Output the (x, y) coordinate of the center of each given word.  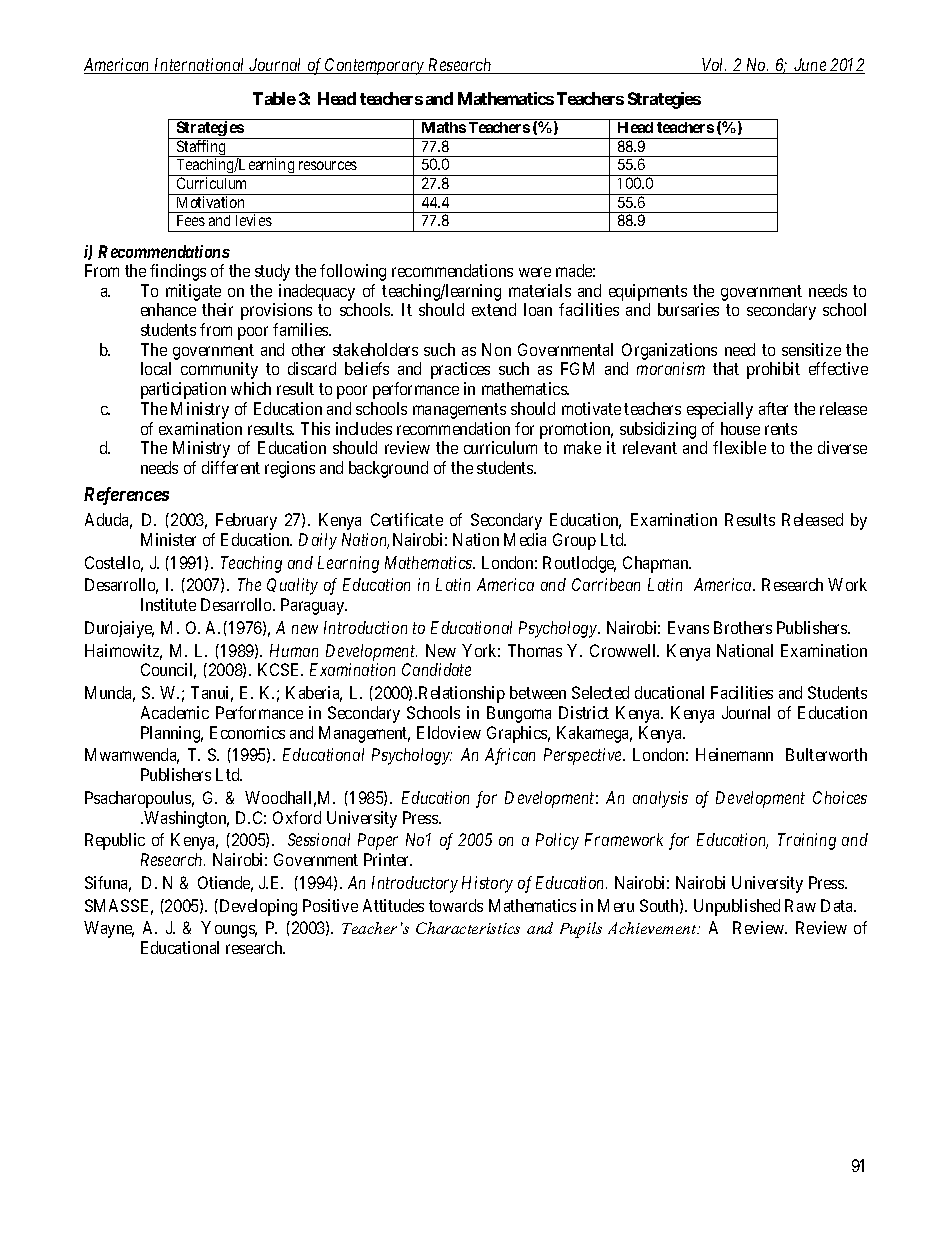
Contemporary (375, 66)
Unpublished (737, 907)
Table (274, 98)
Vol (713, 66)
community (219, 370)
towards (456, 905)
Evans (688, 627)
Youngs (229, 929)
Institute (168, 604)
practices (460, 370)
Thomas (535, 650)
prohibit (773, 370)
